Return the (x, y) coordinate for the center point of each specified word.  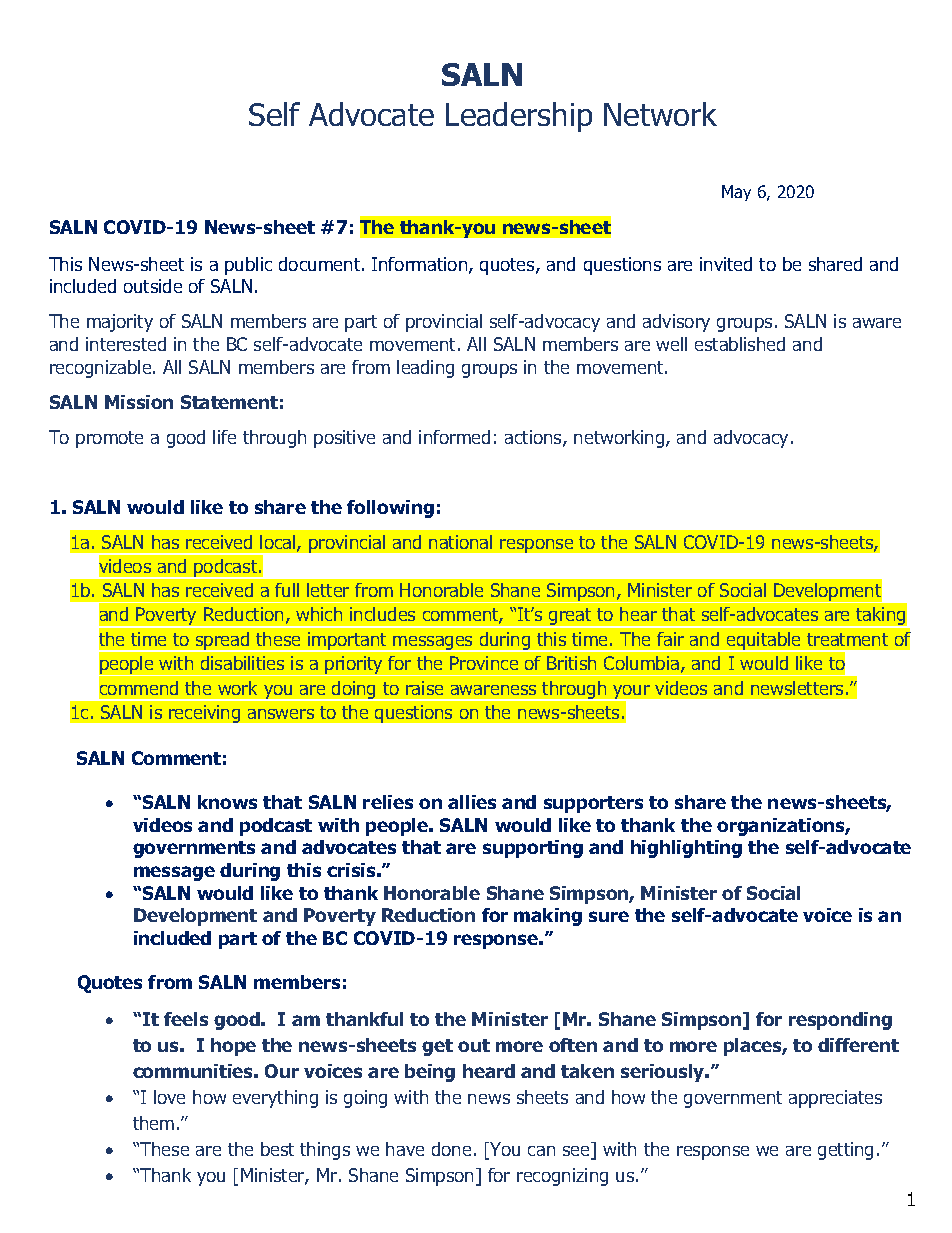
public (248, 266)
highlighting (686, 849)
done (451, 1149)
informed (454, 437)
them (153, 1123)
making (548, 917)
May (736, 193)
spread (223, 642)
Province (484, 663)
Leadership (519, 117)
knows (227, 802)
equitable (763, 642)
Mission (139, 402)
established (740, 344)
